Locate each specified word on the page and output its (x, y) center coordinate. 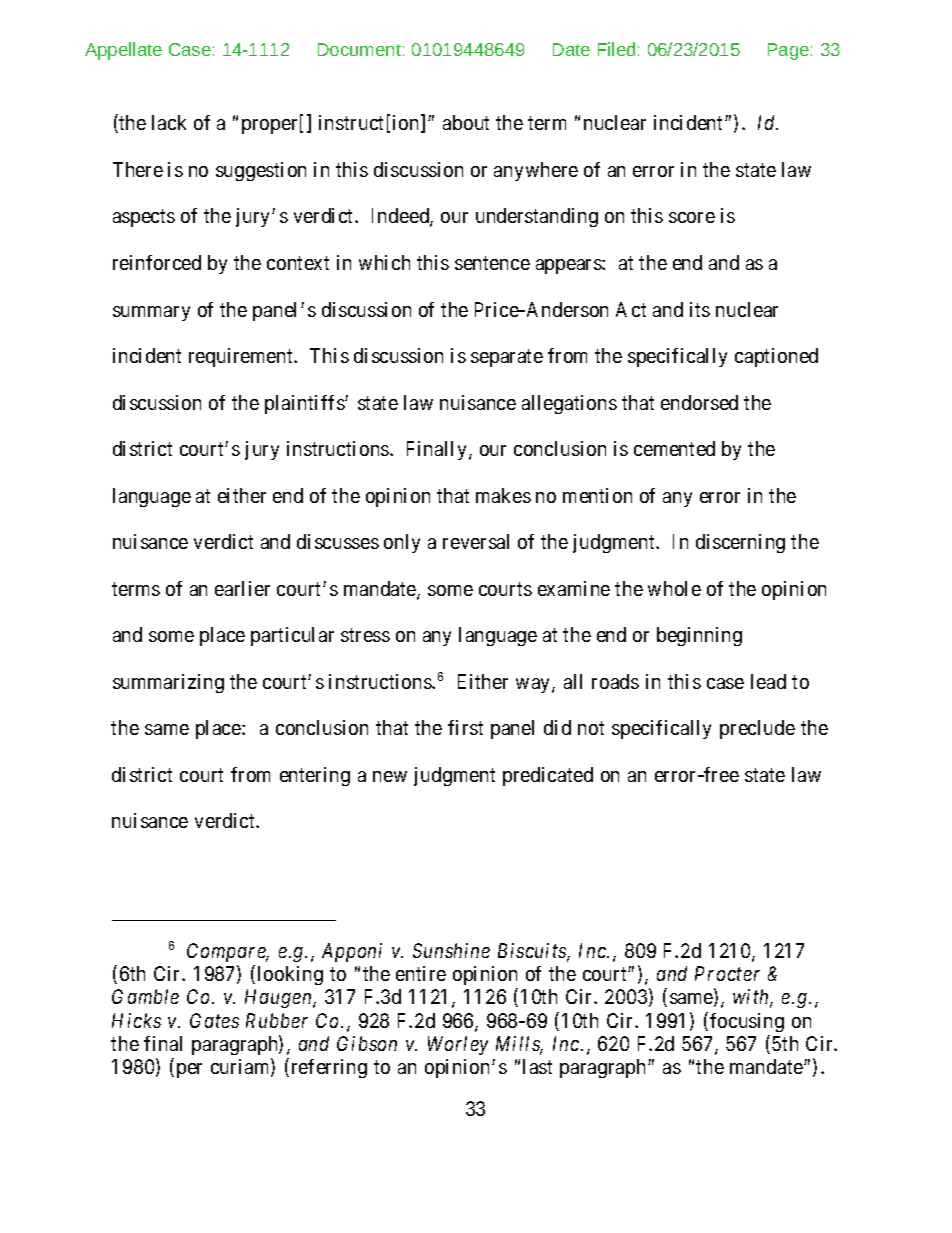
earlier (242, 588)
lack (169, 122)
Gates (214, 1020)
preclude (757, 729)
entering (315, 776)
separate (507, 358)
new (390, 776)
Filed (616, 49)
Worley (458, 1045)
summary (151, 313)
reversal (476, 541)
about (466, 122)
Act (631, 309)
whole (674, 588)
